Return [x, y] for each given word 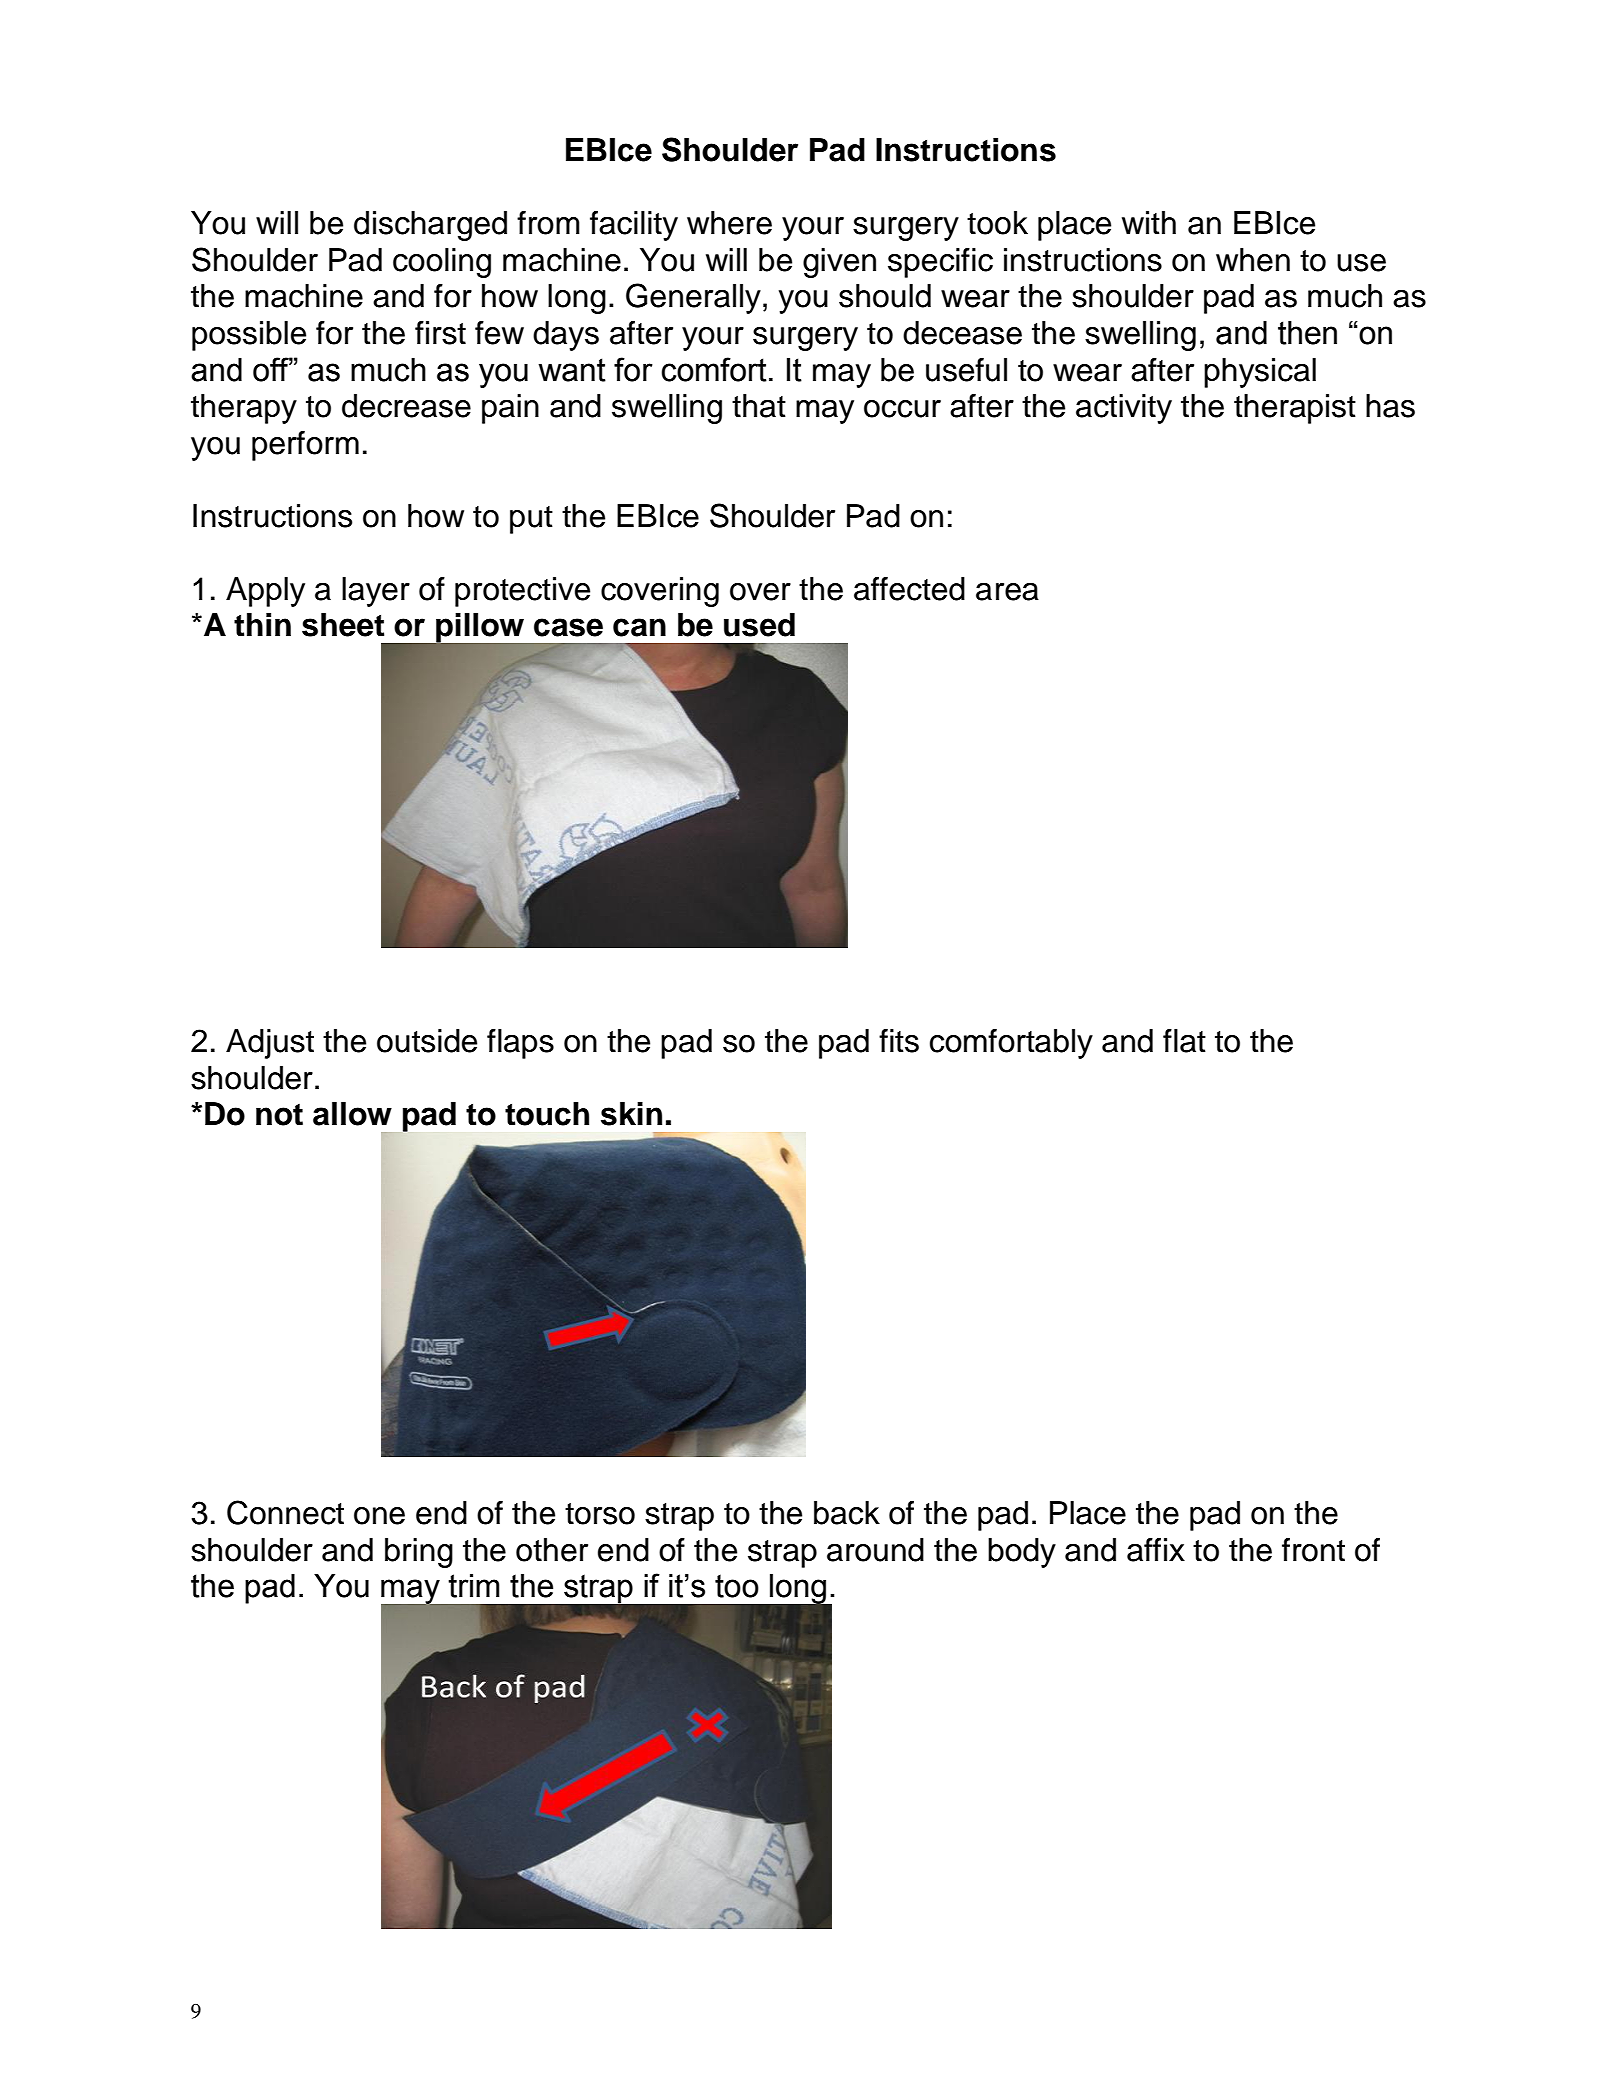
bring [419, 1553]
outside [427, 1041]
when [1253, 260]
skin [631, 1114]
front [1313, 1550]
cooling [442, 263]
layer [376, 592]
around [875, 1550]
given [839, 263]
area [1007, 592]
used [759, 625]
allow [352, 1114]
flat [1184, 1041]
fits [899, 1041]
